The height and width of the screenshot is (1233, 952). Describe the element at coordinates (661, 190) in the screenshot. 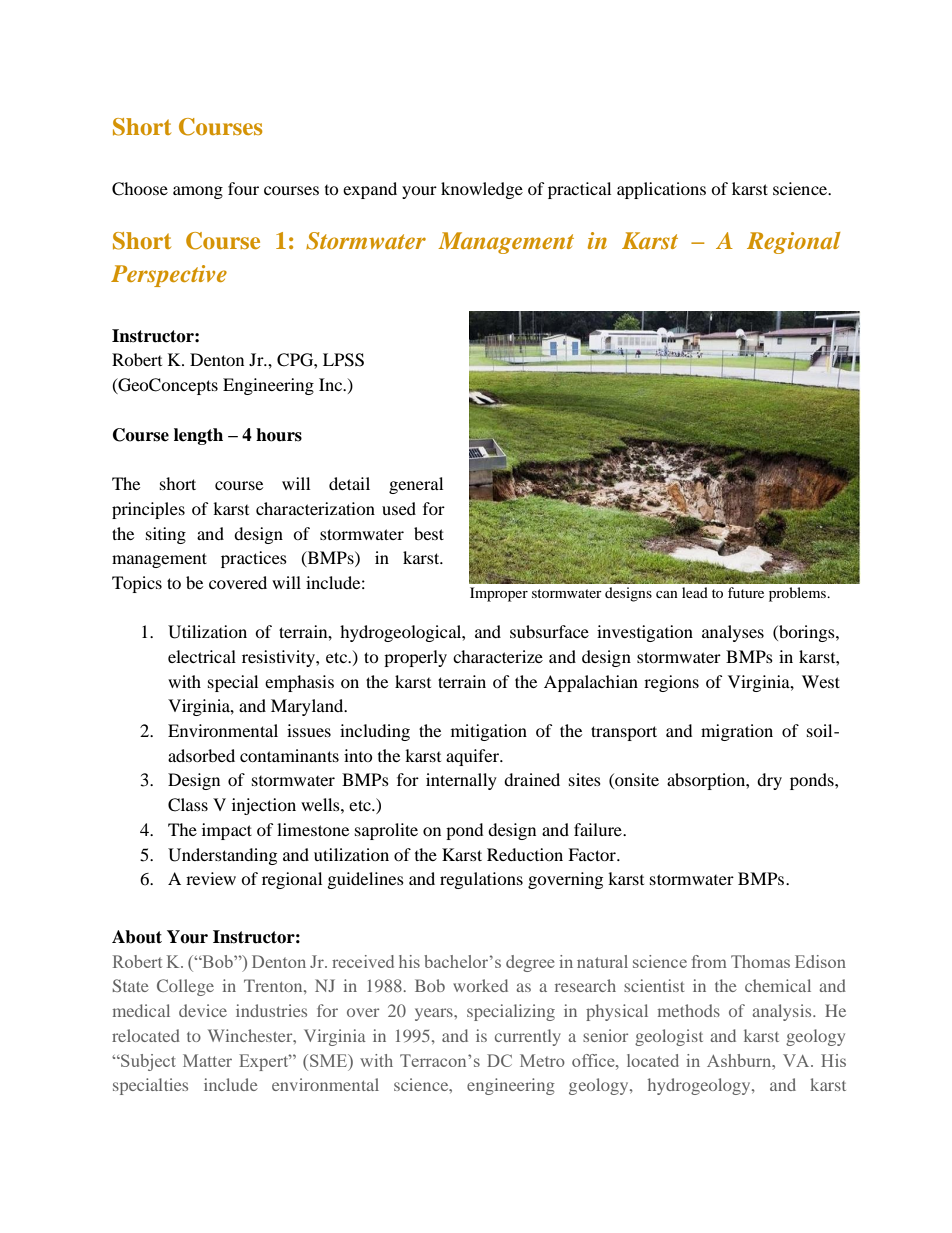

I see `applications` at that location.
